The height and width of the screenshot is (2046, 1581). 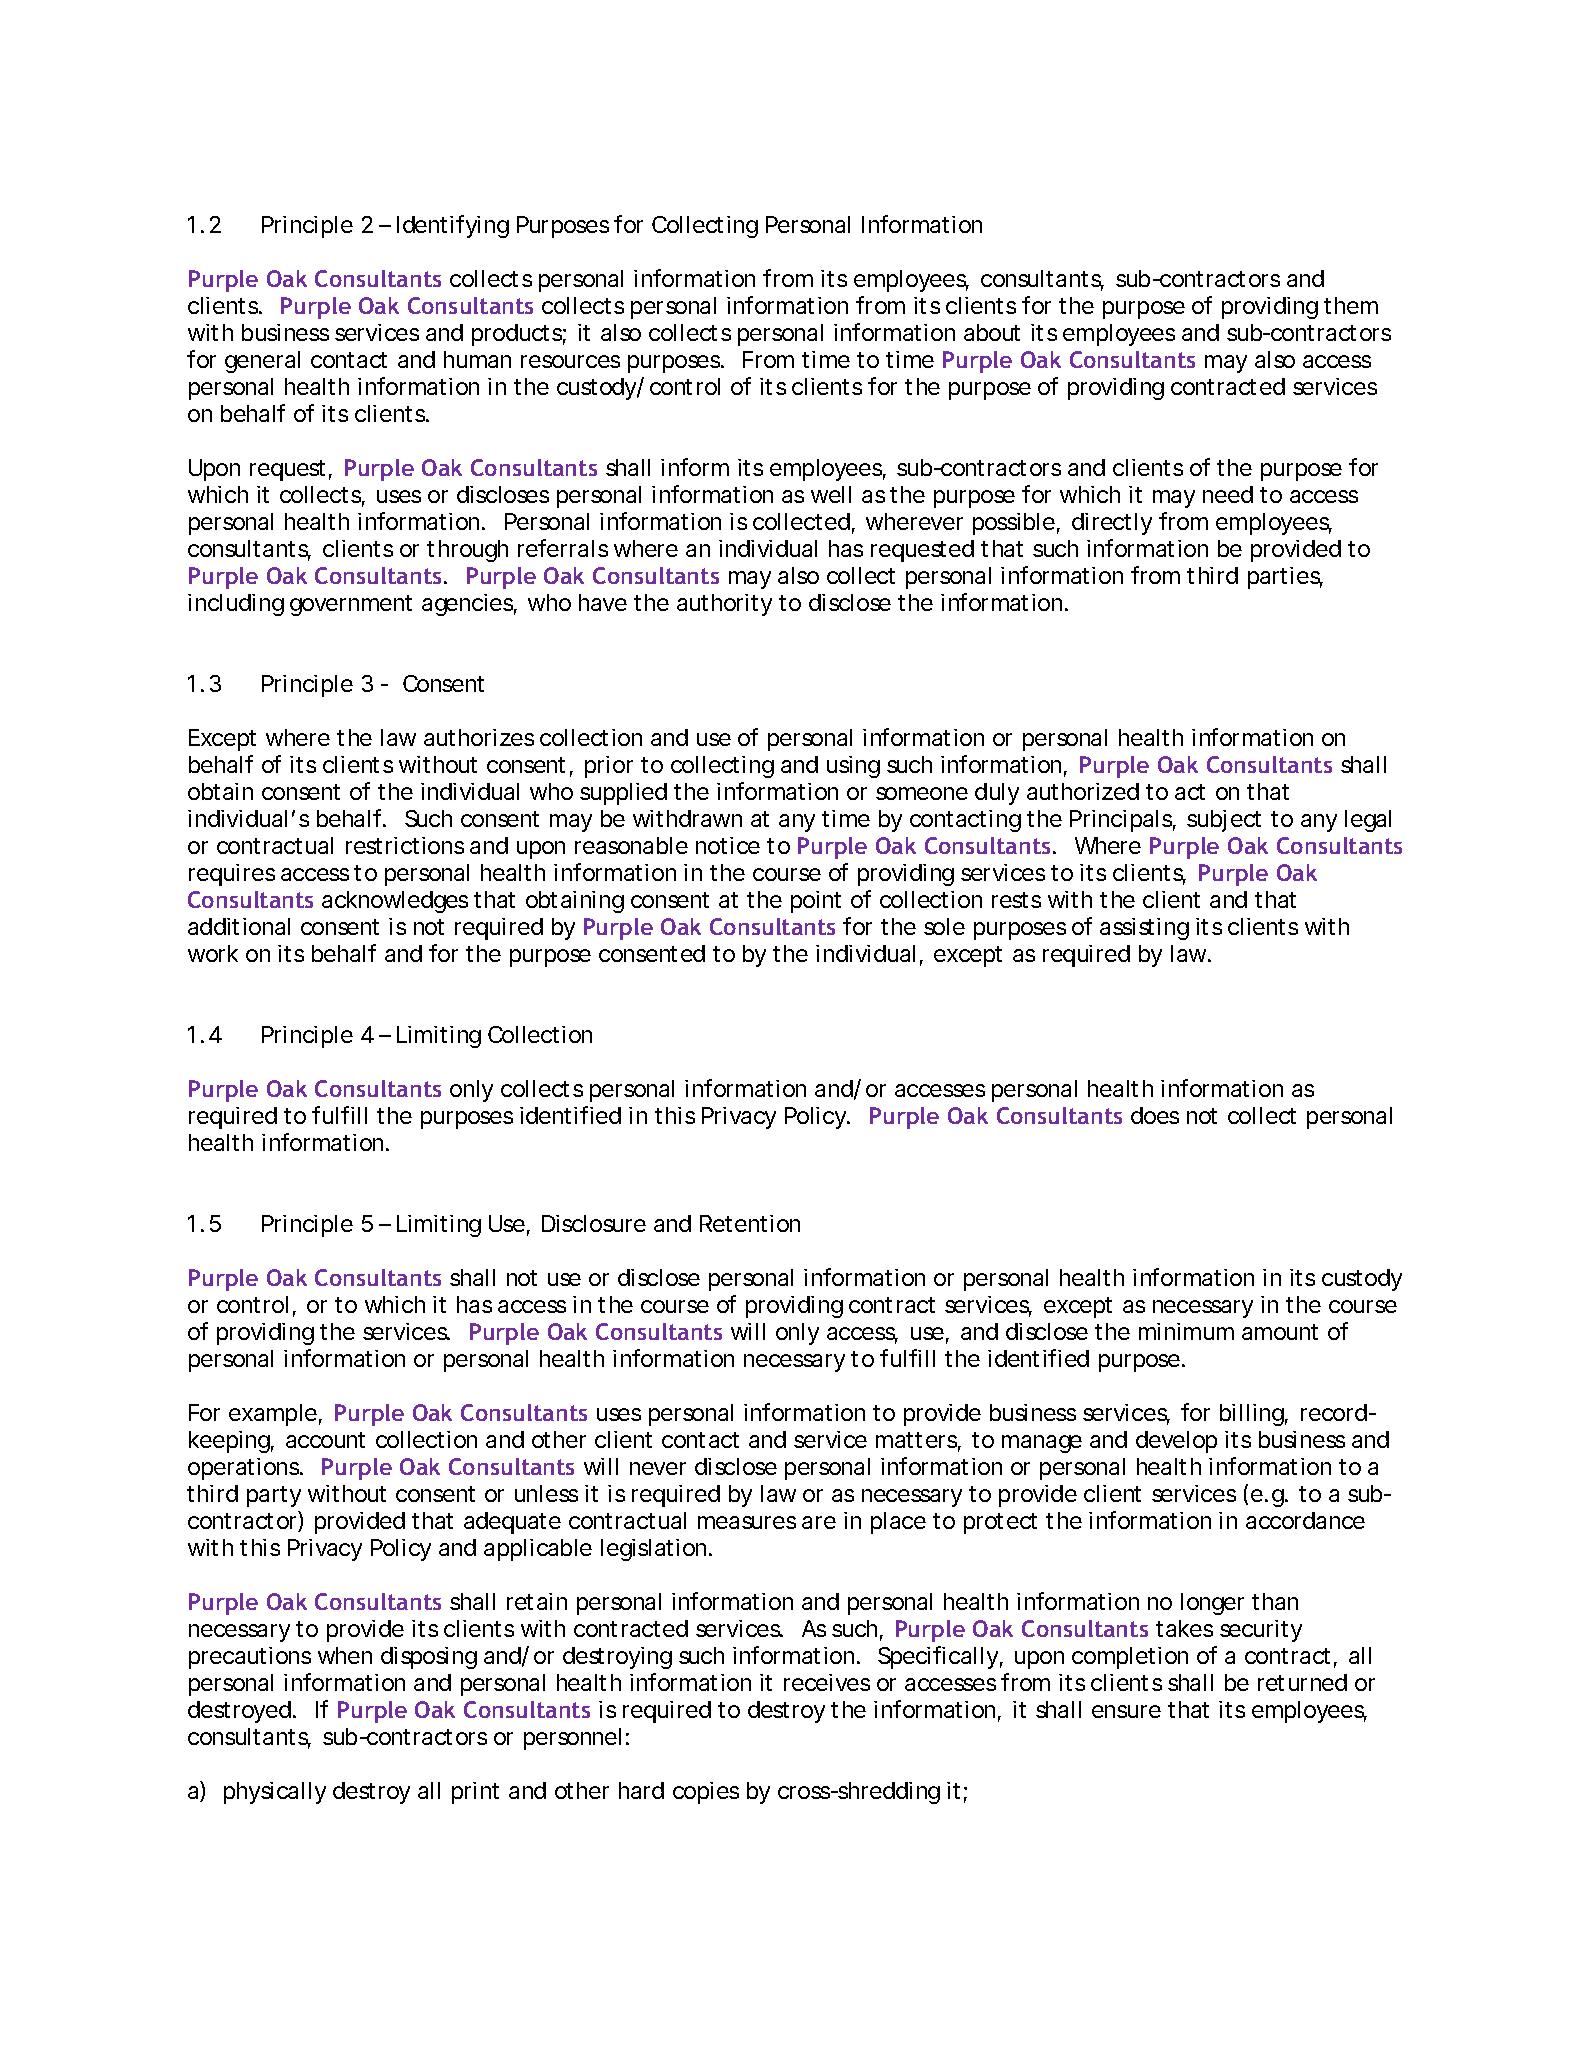 I want to click on them, so click(x=1351, y=305).
